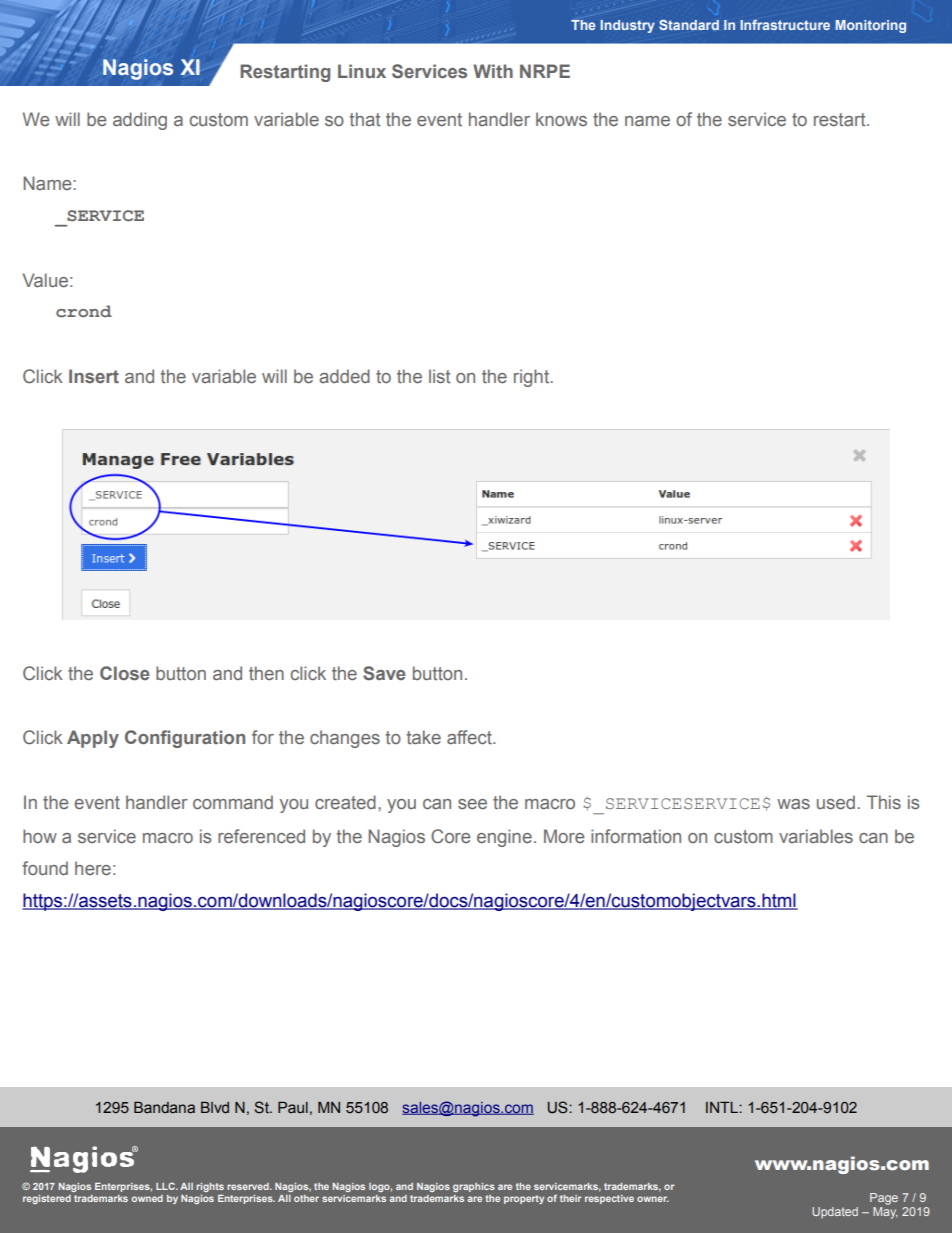  What do you see at coordinates (785, 24) in the screenshot?
I see `Infrastructure` at bounding box center [785, 24].
